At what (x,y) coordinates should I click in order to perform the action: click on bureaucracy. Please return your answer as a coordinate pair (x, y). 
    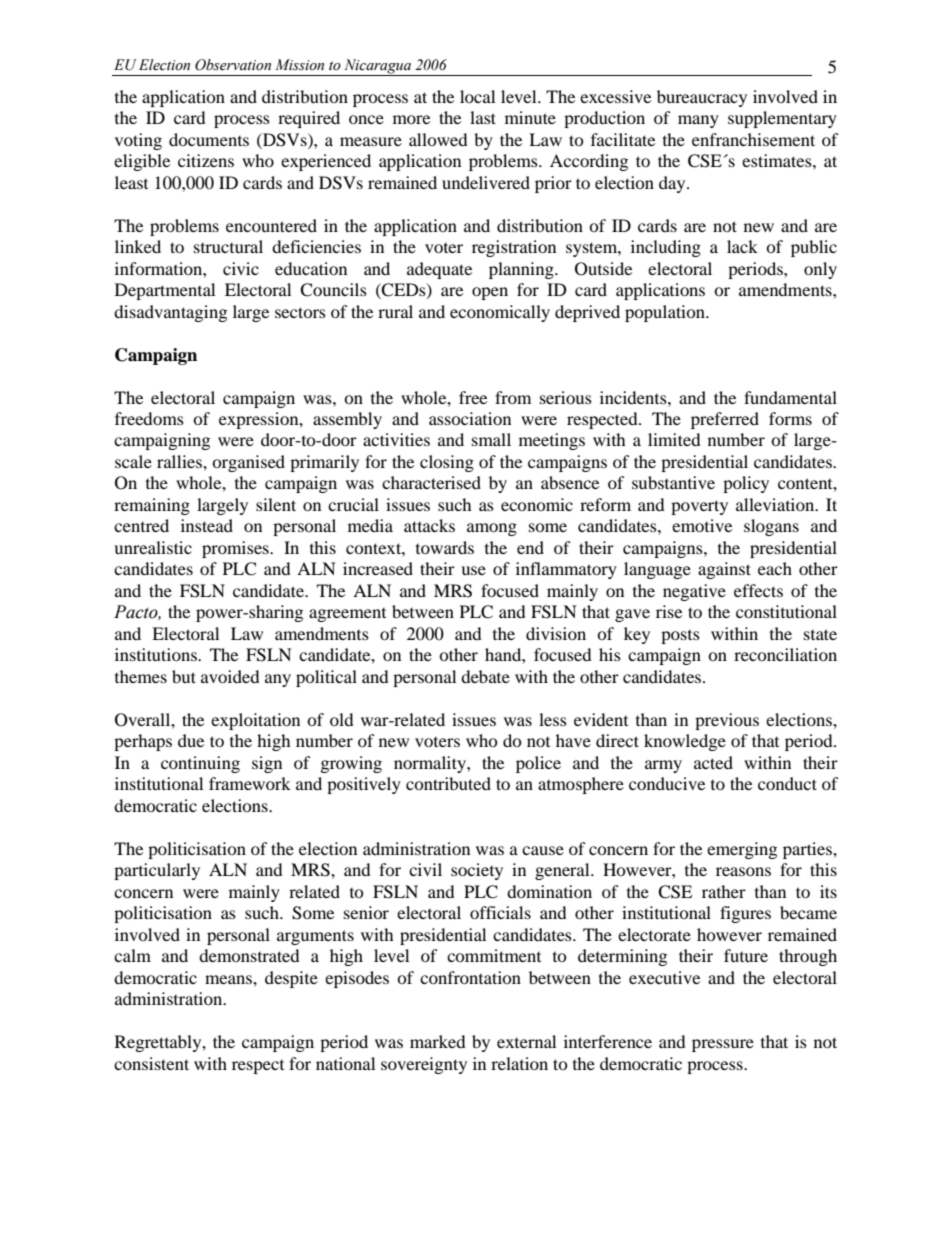
    Looking at the image, I should click on (702, 98).
